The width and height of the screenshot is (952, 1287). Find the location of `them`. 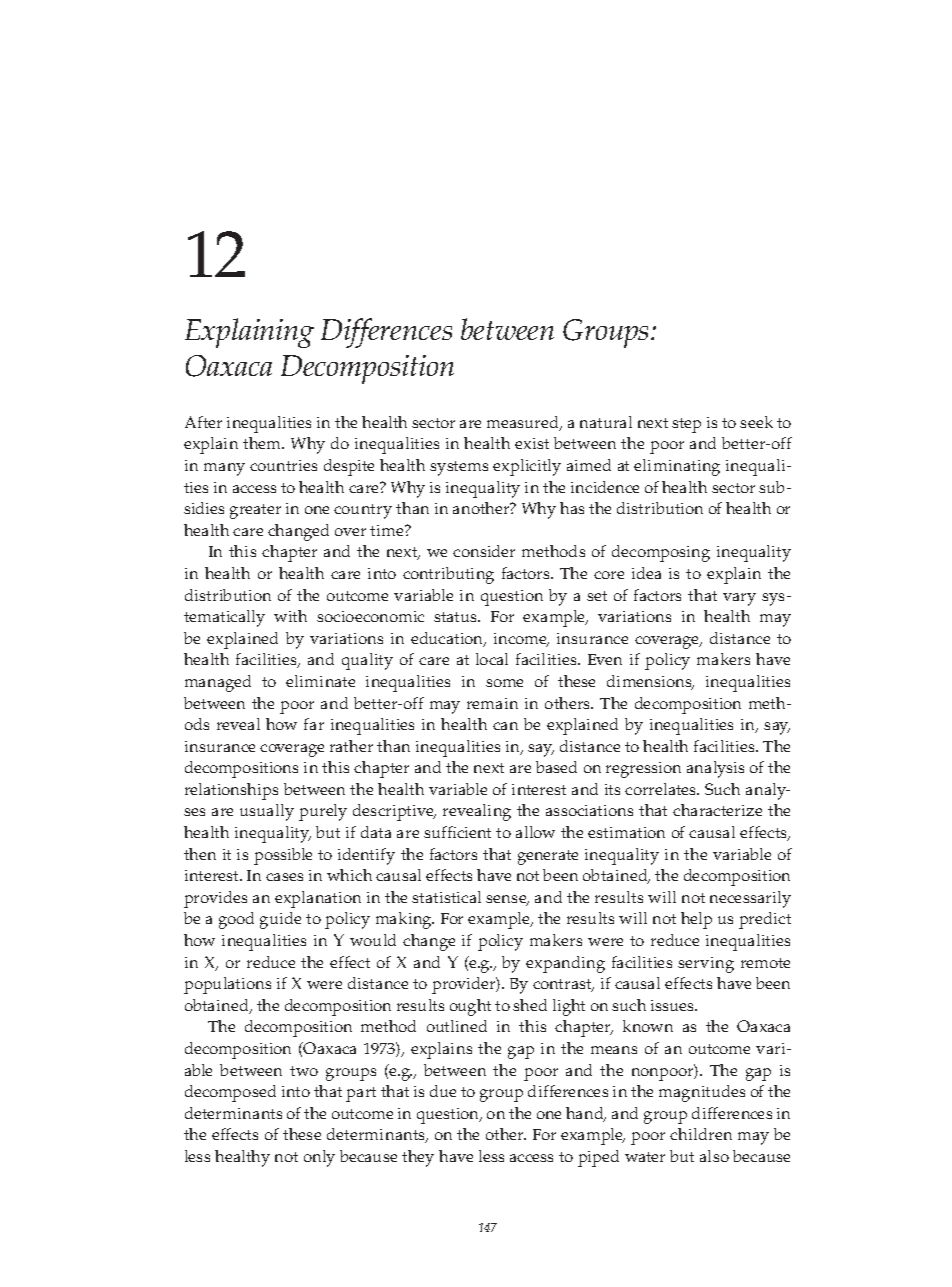

them is located at coordinates (263, 443).
